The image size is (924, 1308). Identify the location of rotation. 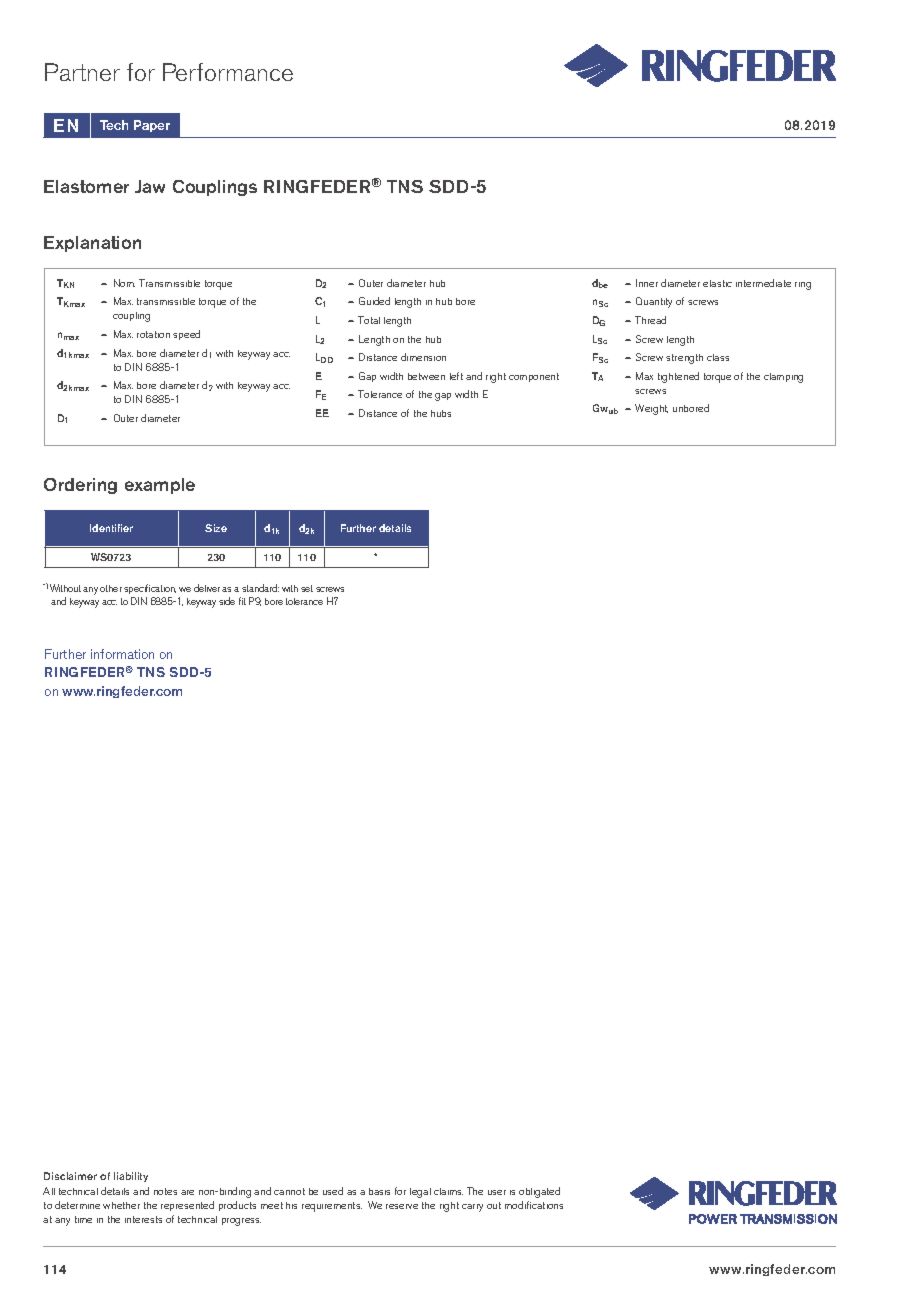
(153, 334).
